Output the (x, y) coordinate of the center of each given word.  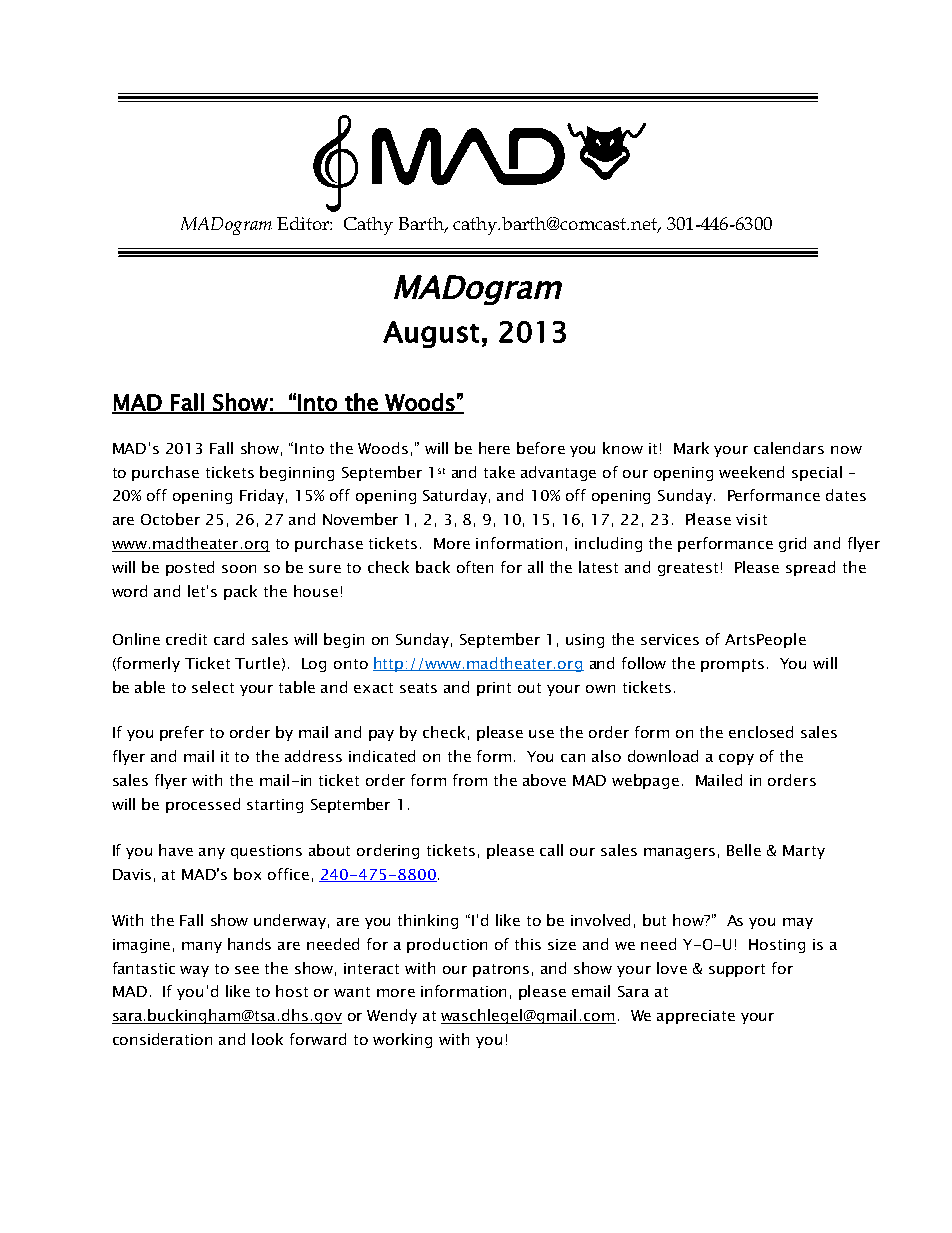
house (316, 591)
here (494, 448)
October (170, 519)
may (798, 923)
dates (846, 495)
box (247, 874)
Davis (132, 874)
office (288, 874)
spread (810, 568)
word (129, 591)
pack (240, 592)
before (541, 448)
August (431, 334)
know (623, 448)
